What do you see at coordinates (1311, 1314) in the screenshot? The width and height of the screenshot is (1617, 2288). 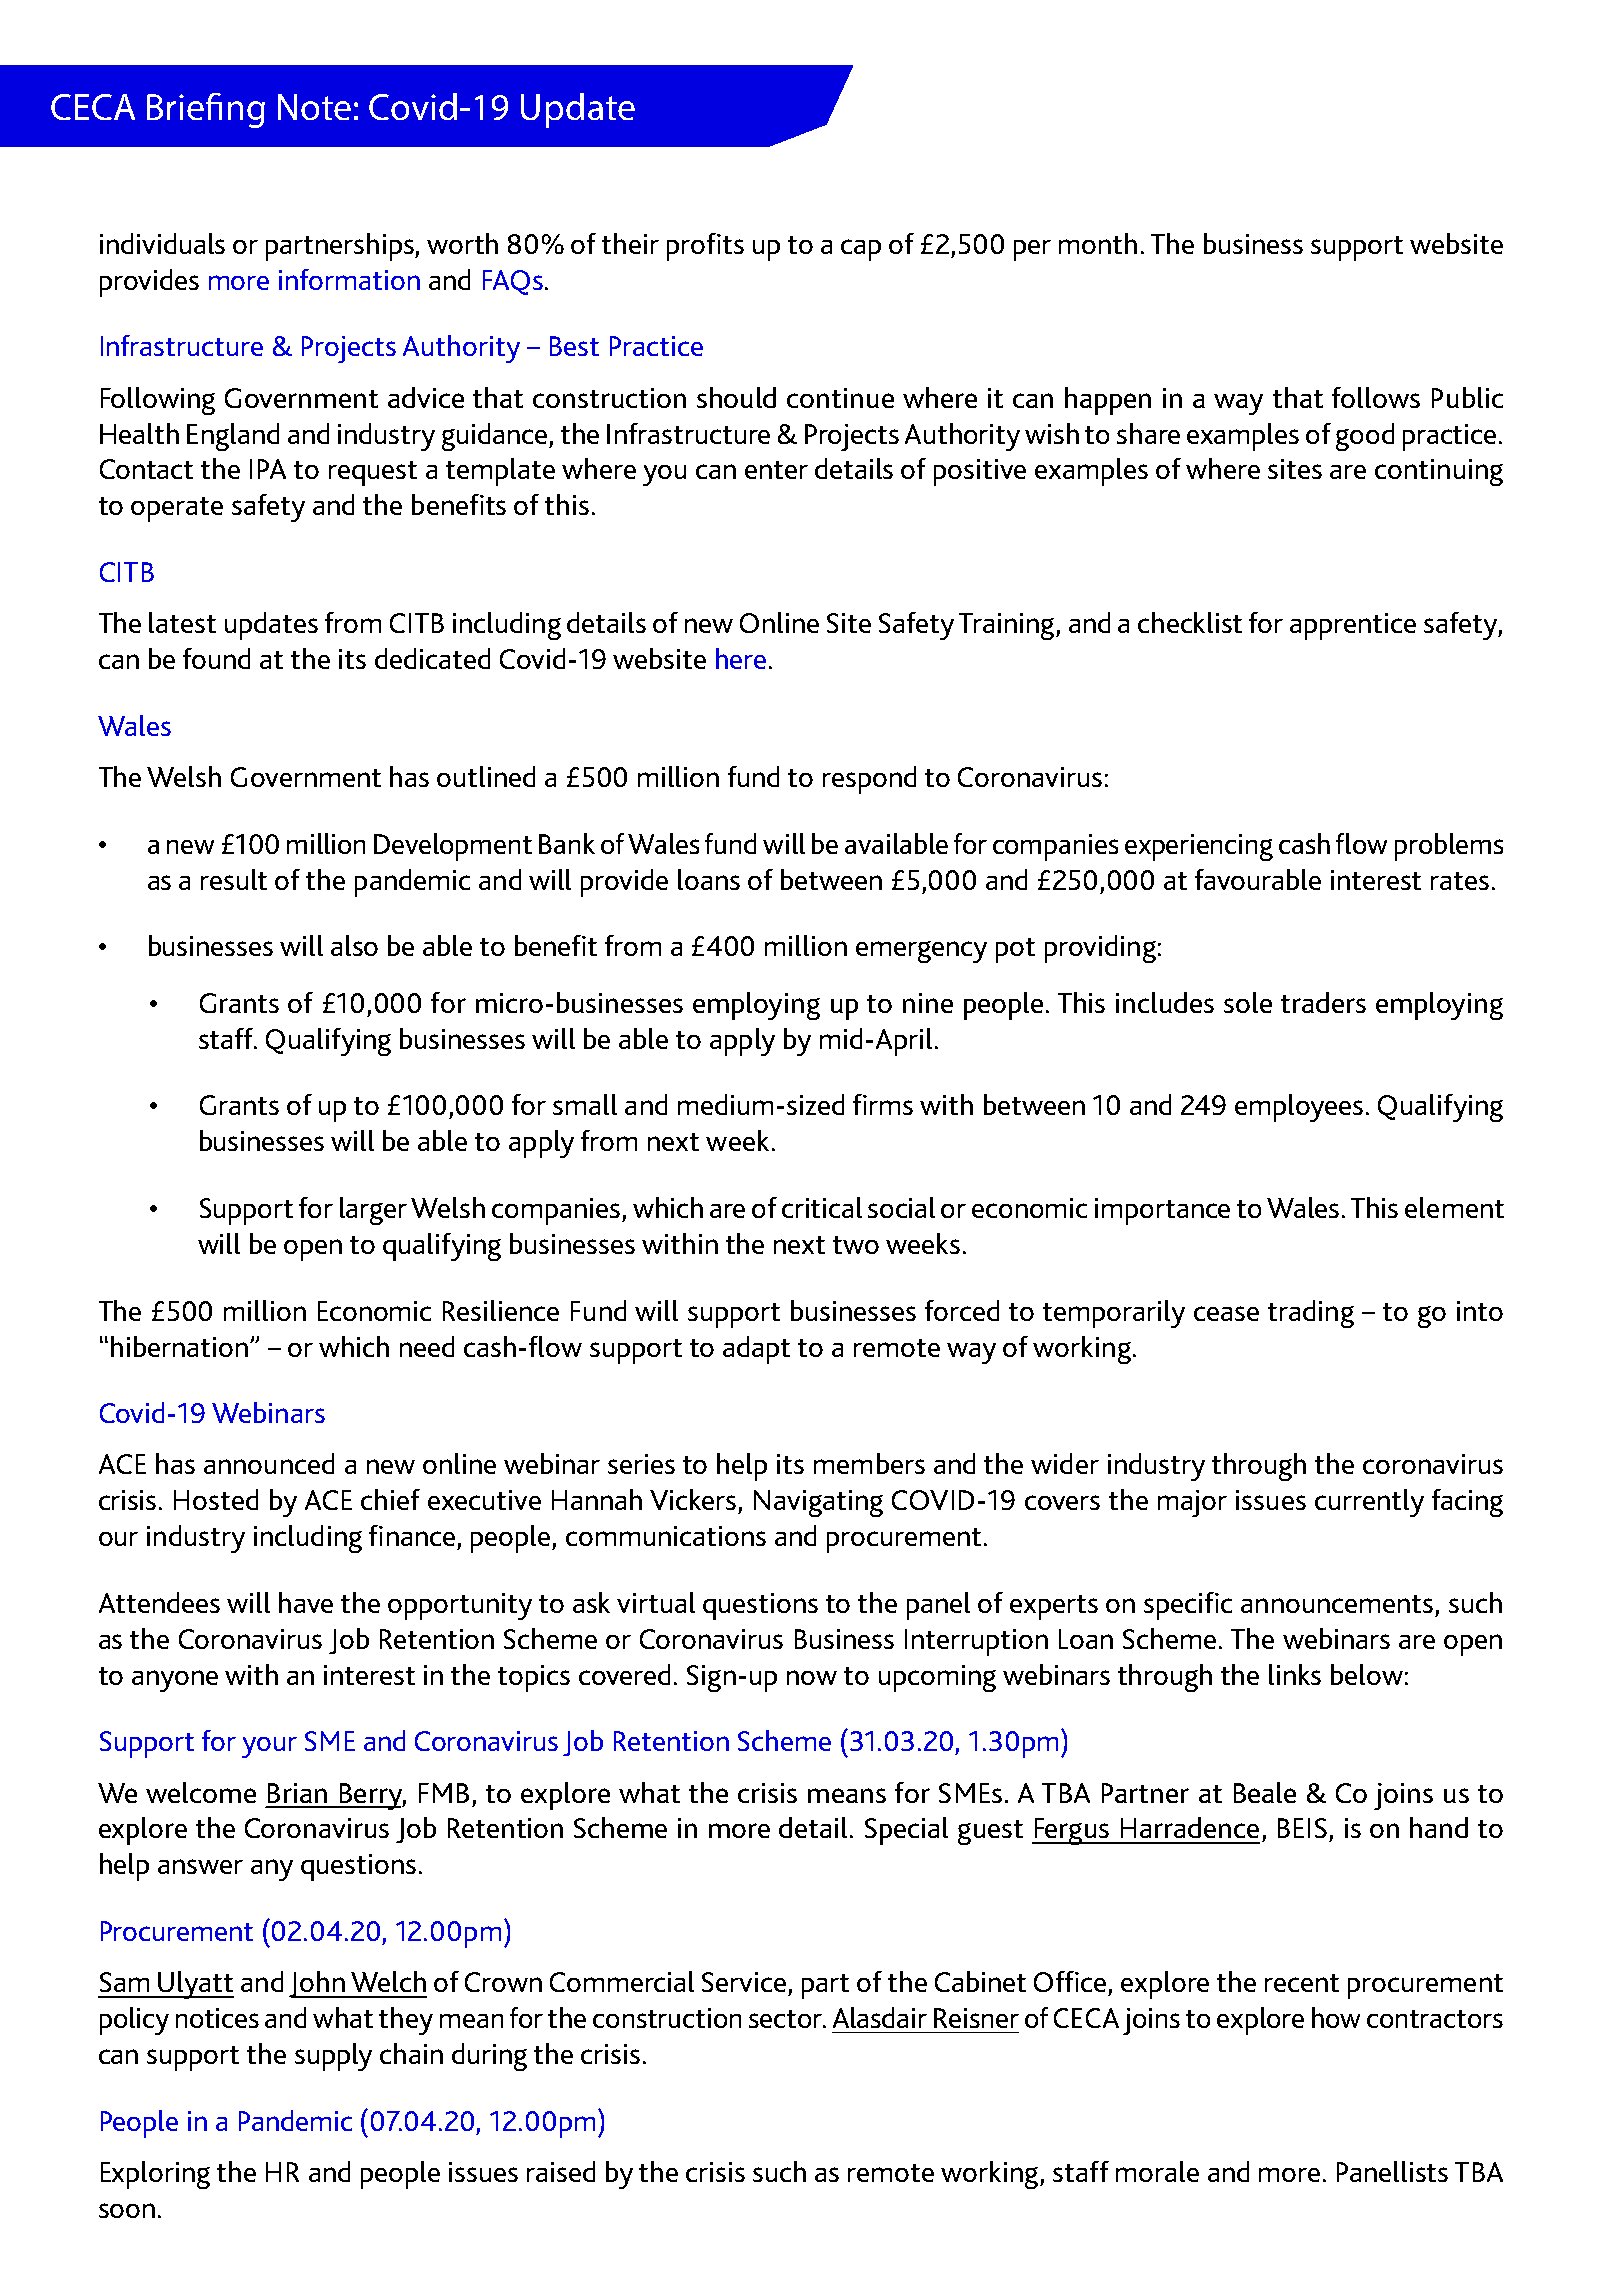 I see `trading` at bounding box center [1311, 1314].
